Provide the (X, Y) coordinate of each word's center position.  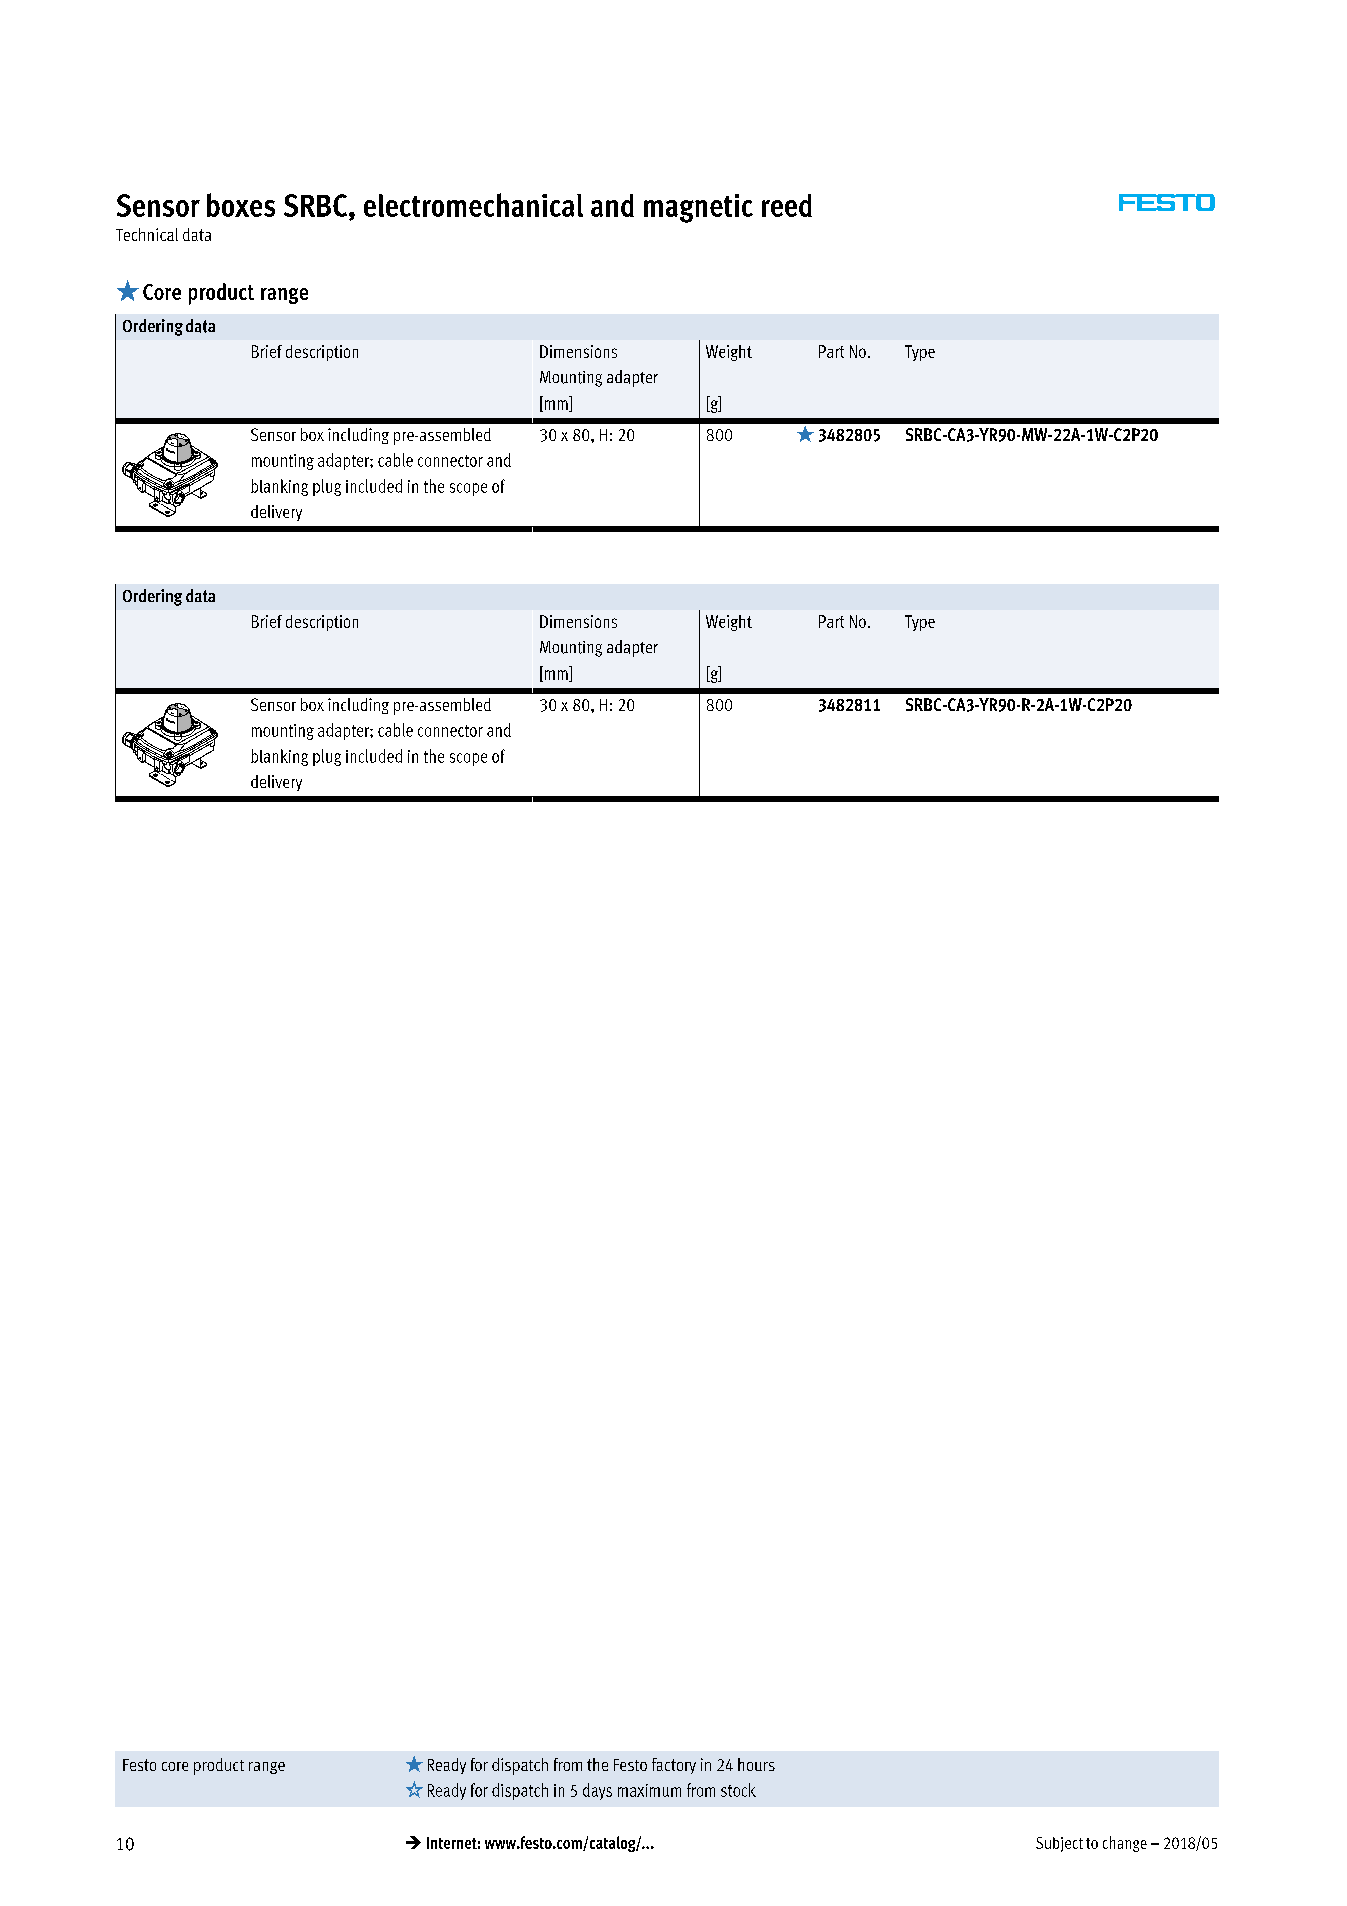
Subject (1059, 1844)
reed (787, 205)
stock (738, 1790)
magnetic (698, 208)
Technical (147, 234)
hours (756, 1764)
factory (674, 1766)
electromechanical (473, 205)
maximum (649, 1790)
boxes (241, 205)
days (597, 1791)
